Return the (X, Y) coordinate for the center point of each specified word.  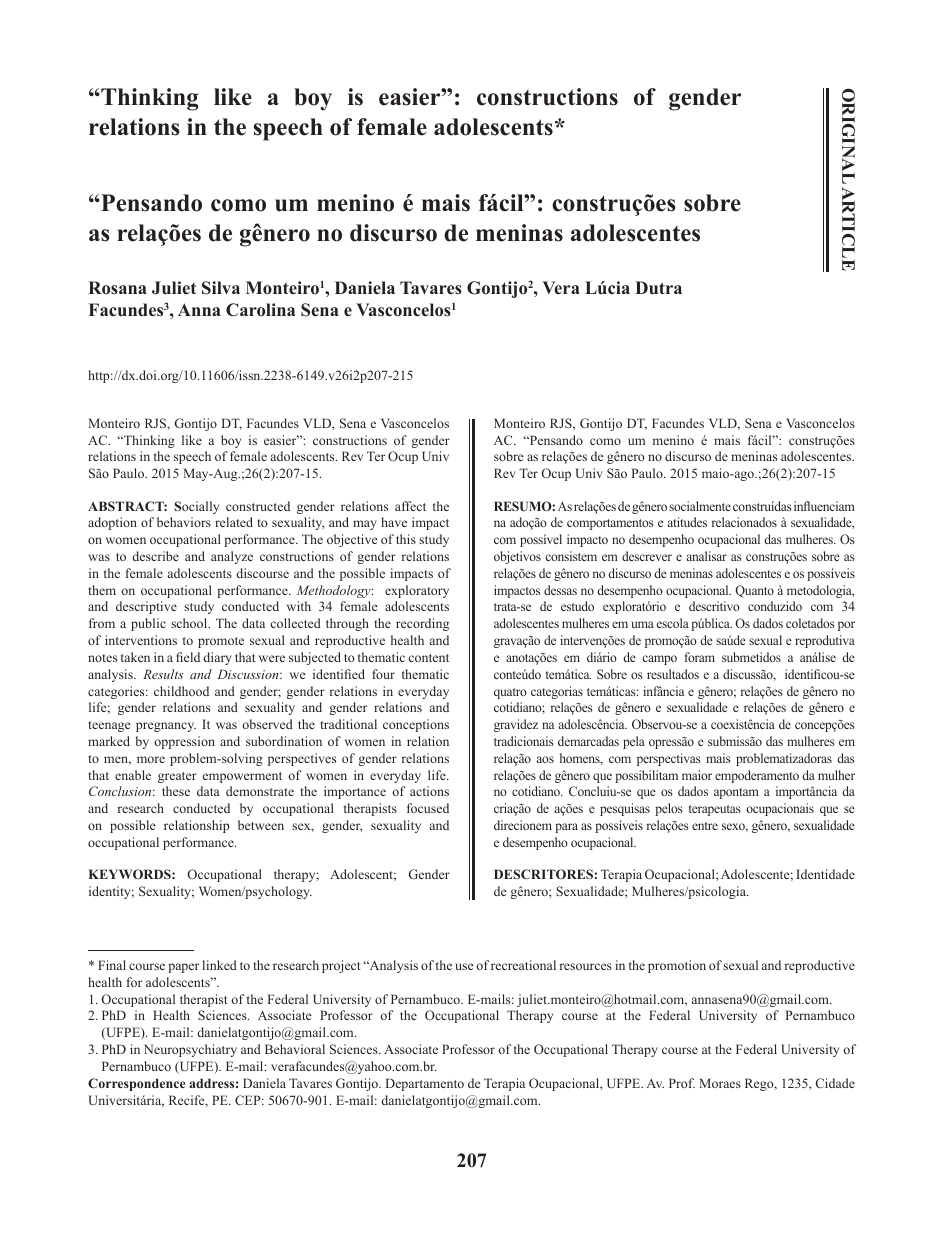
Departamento (425, 1084)
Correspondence (136, 1084)
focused (428, 808)
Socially (196, 507)
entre (705, 826)
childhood (181, 691)
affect (410, 506)
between (261, 825)
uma (642, 624)
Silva (221, 288)
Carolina (260, 310)
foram (700, 657)
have (394, 522)
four (383, 674)
